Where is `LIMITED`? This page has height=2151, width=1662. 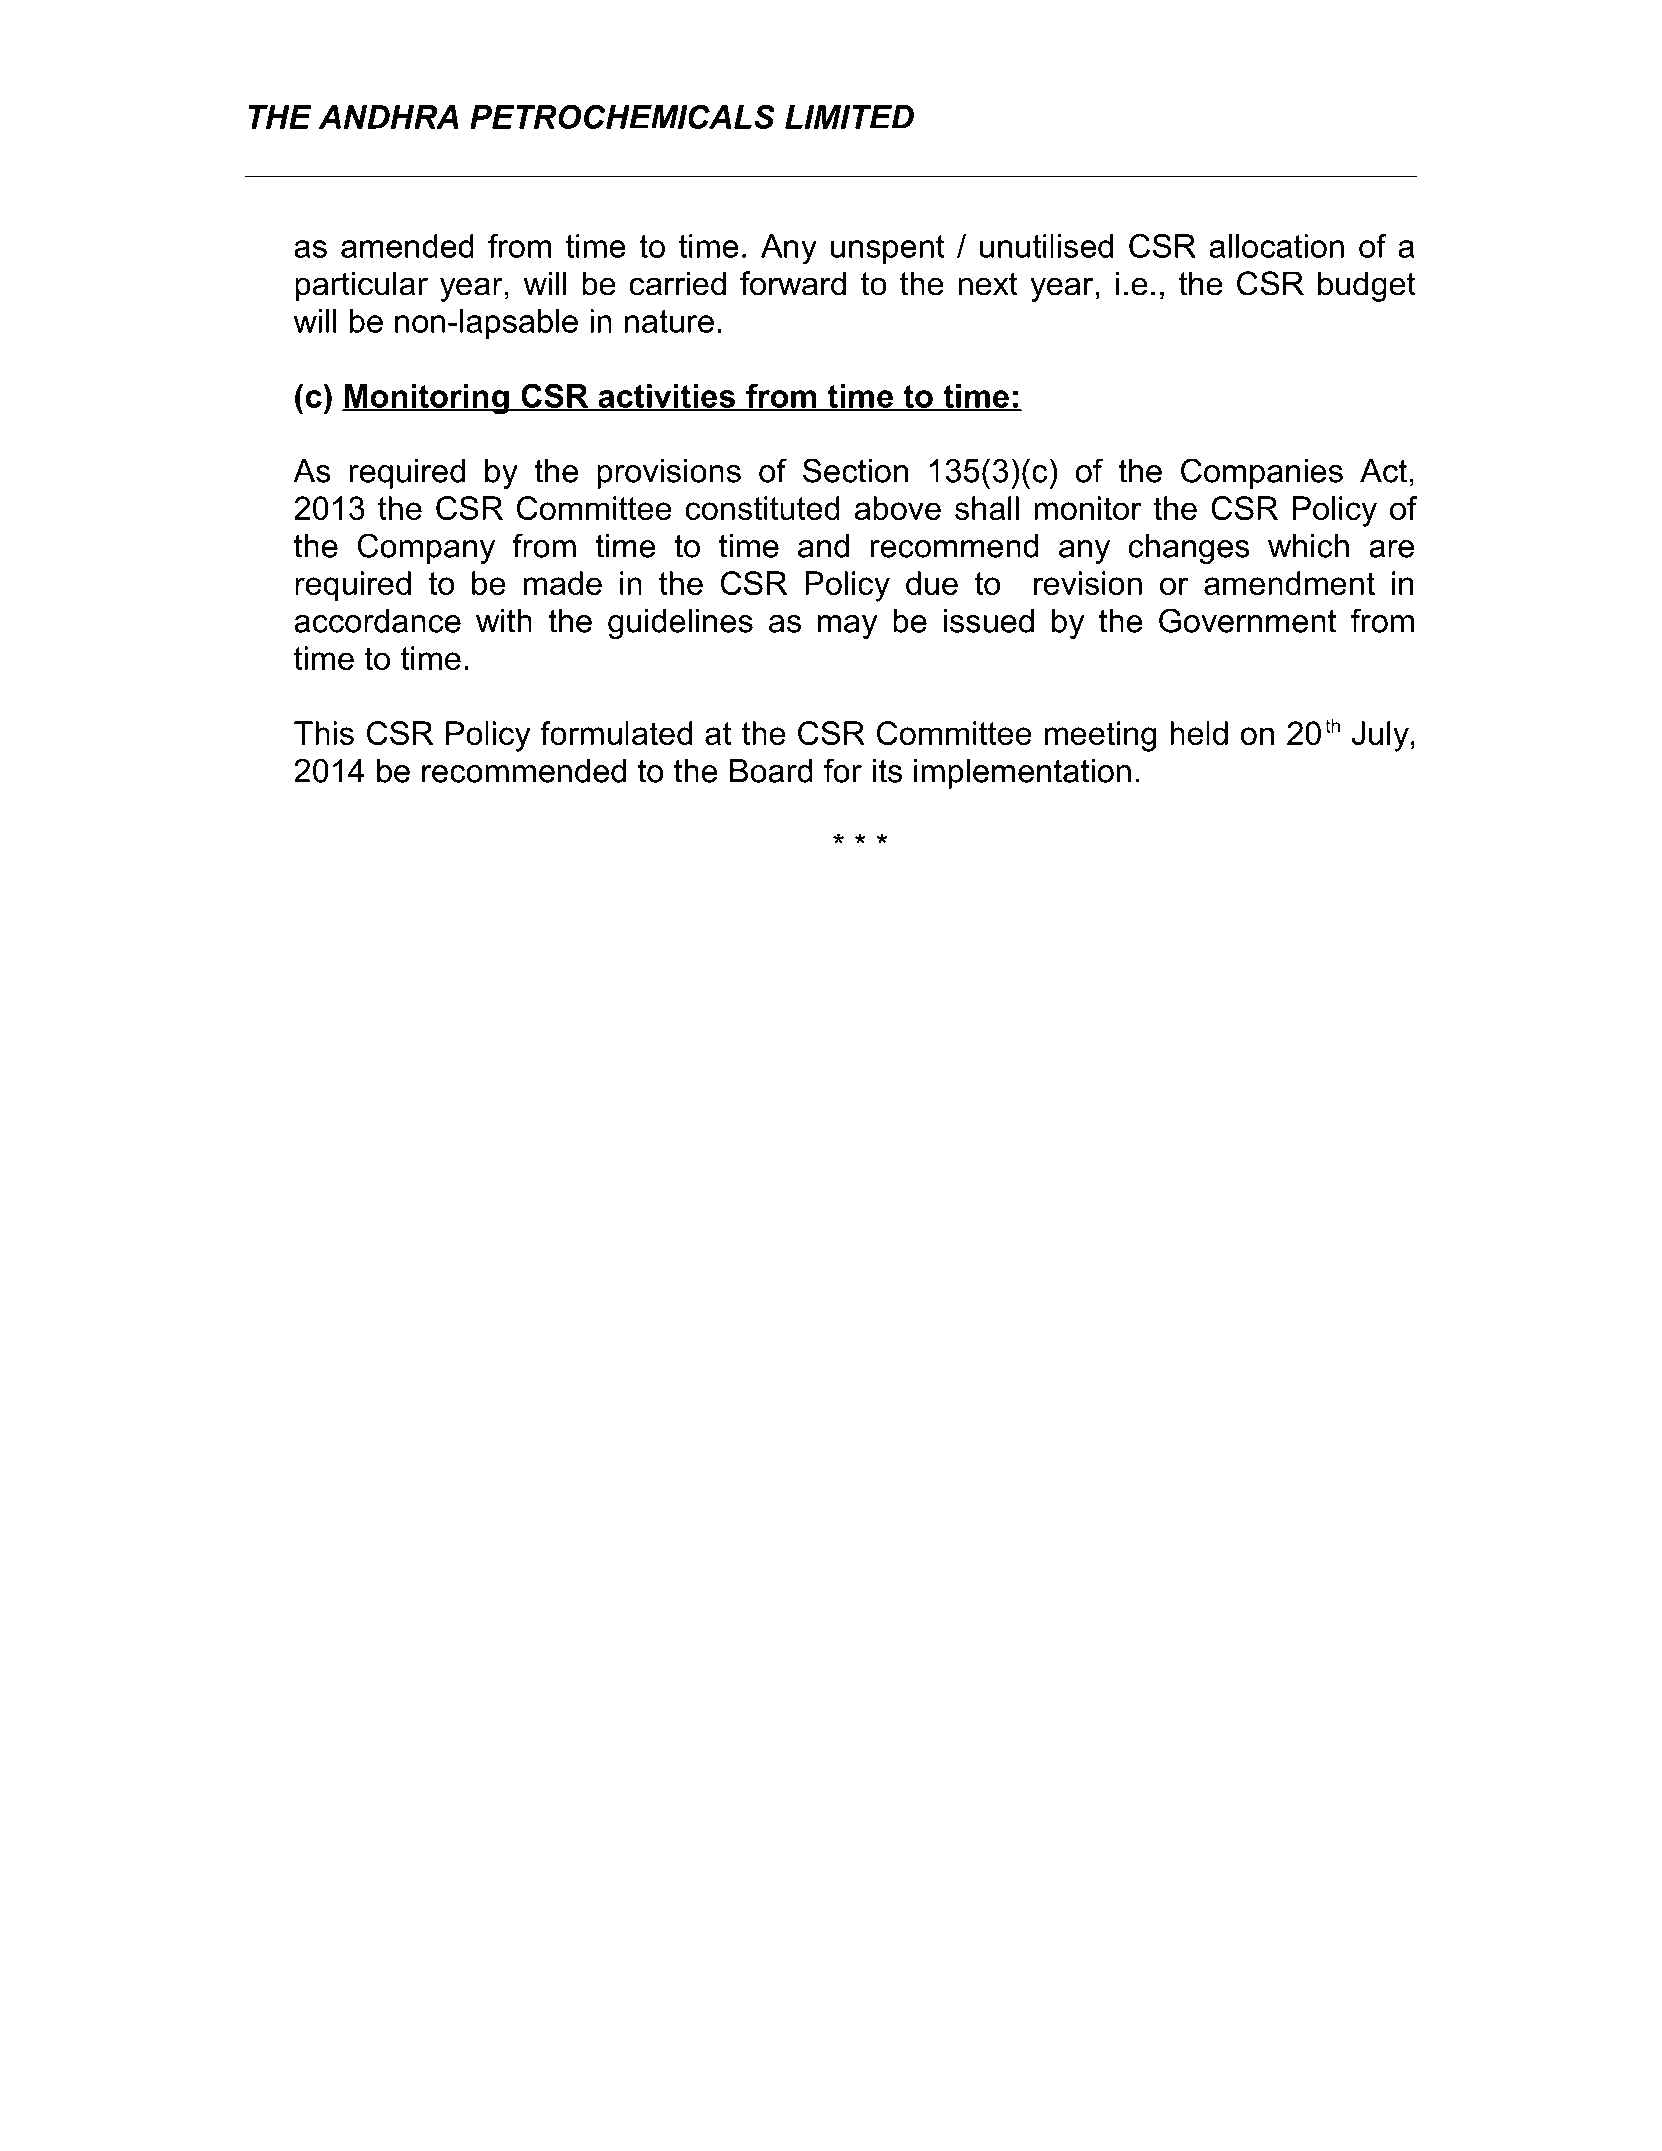
LIMITED is located at coordinates (849, 117).
